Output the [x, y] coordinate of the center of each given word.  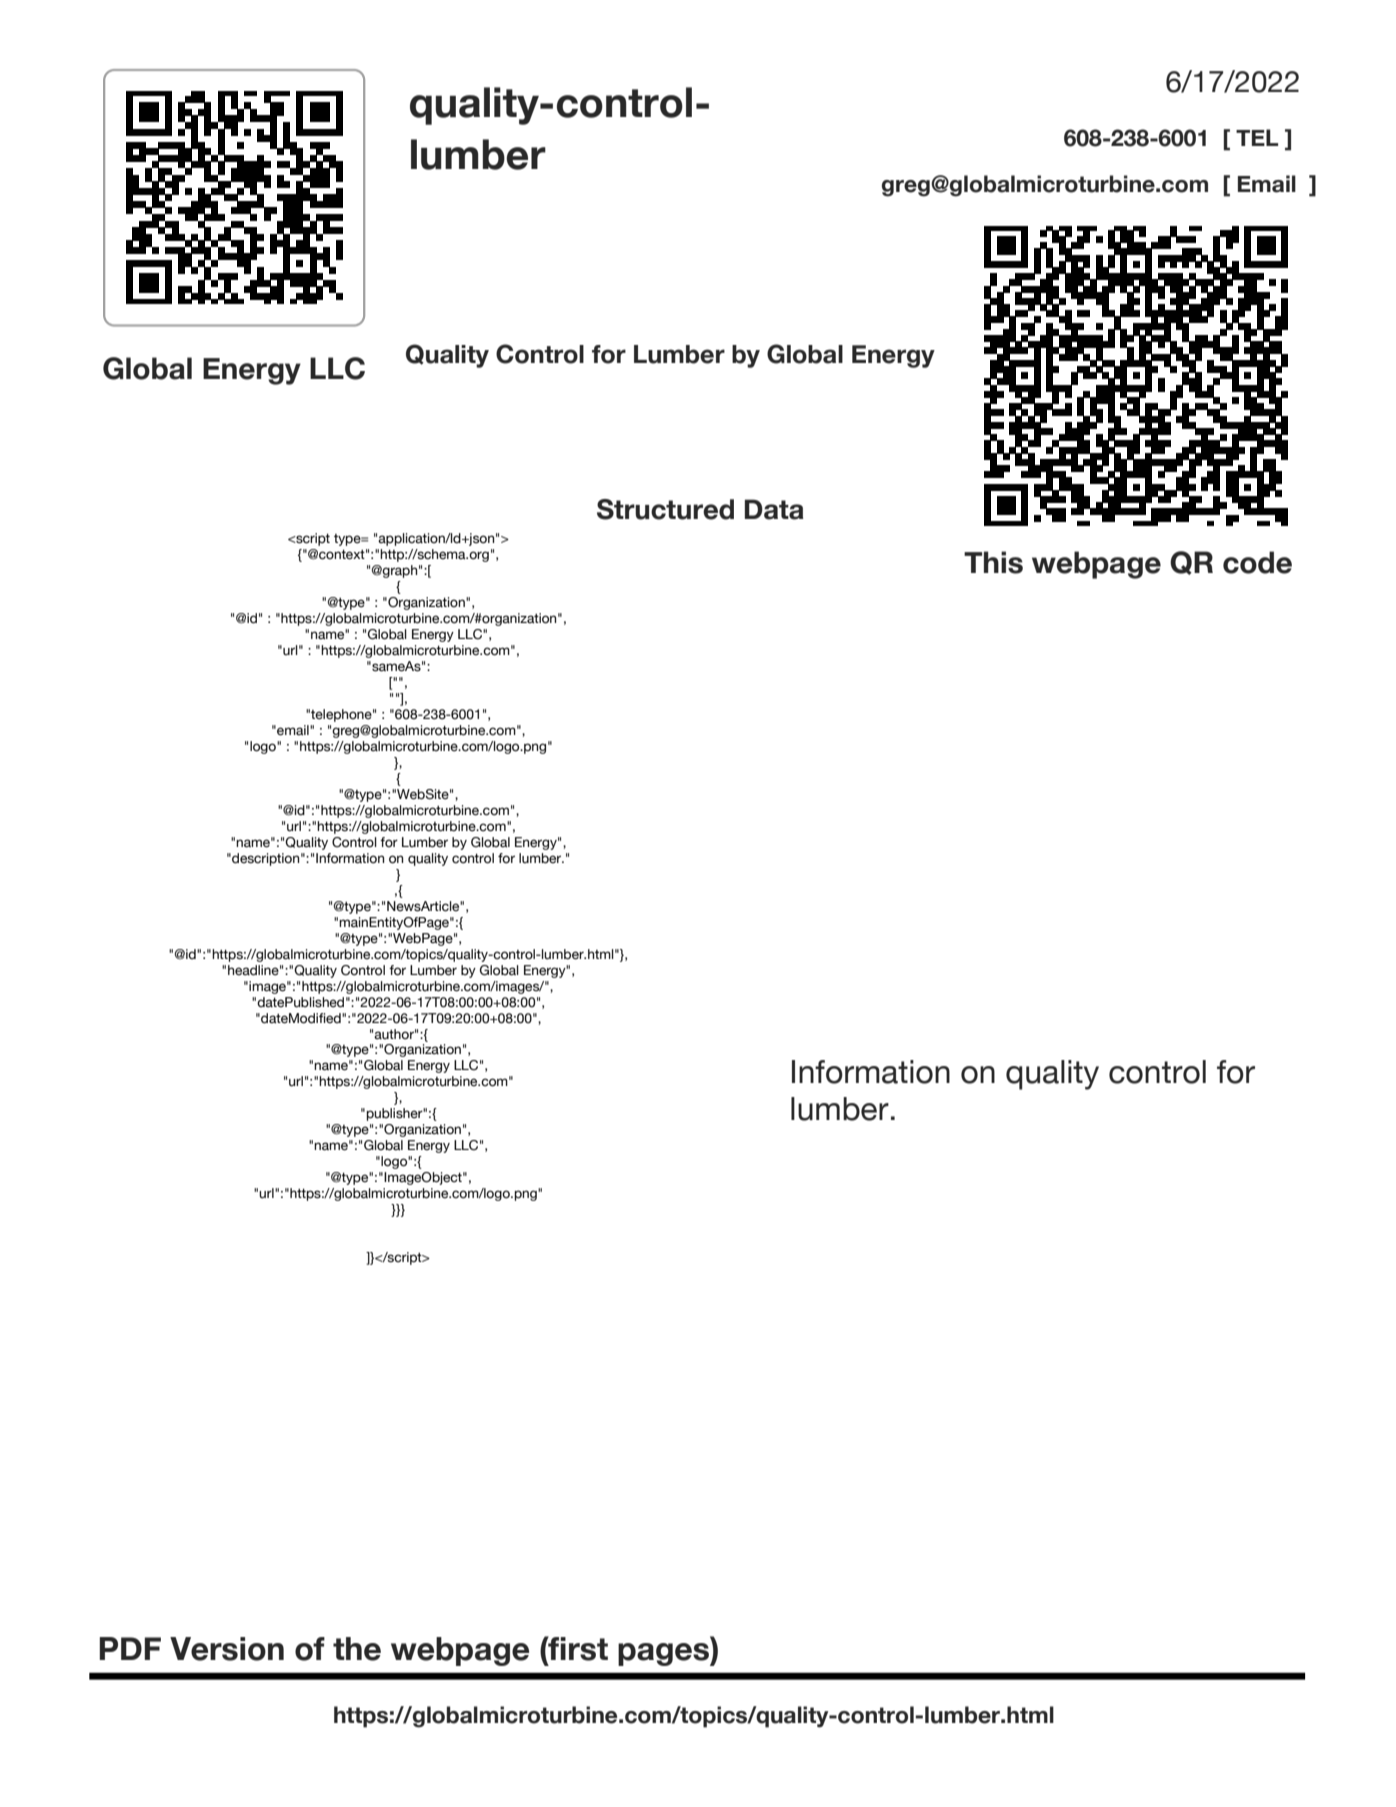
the [357, 1649]
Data [774, 509]
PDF [130, 1648]
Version [227, 1649]
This [993, 562]
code [1257, 562]
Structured [665, 509]
